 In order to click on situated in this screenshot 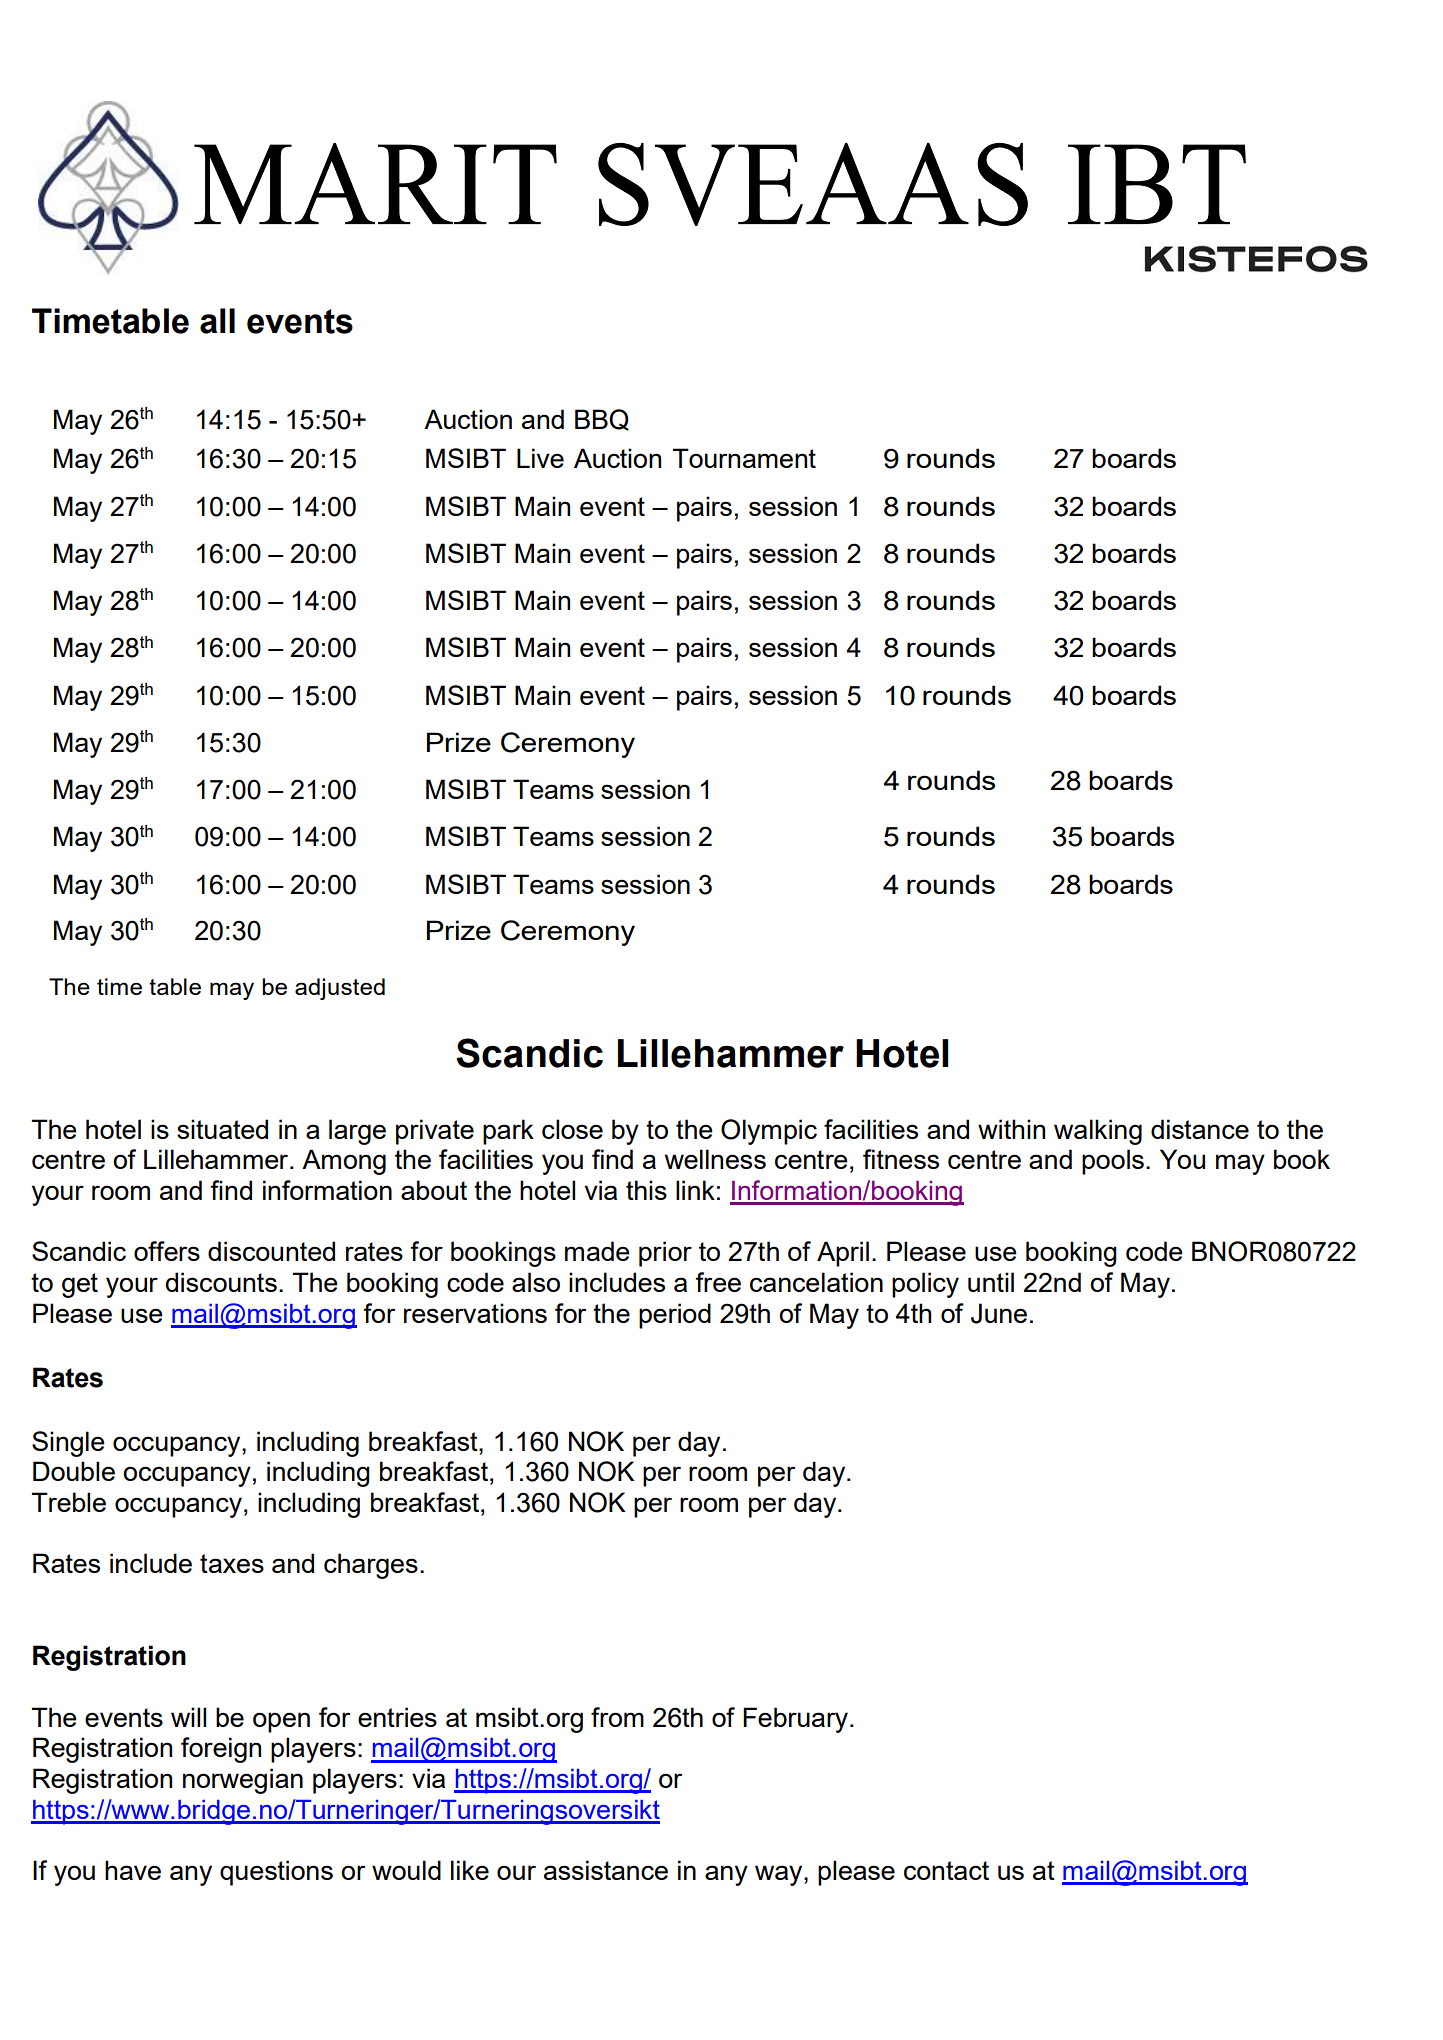, I will do `click(222, 1129)`.
